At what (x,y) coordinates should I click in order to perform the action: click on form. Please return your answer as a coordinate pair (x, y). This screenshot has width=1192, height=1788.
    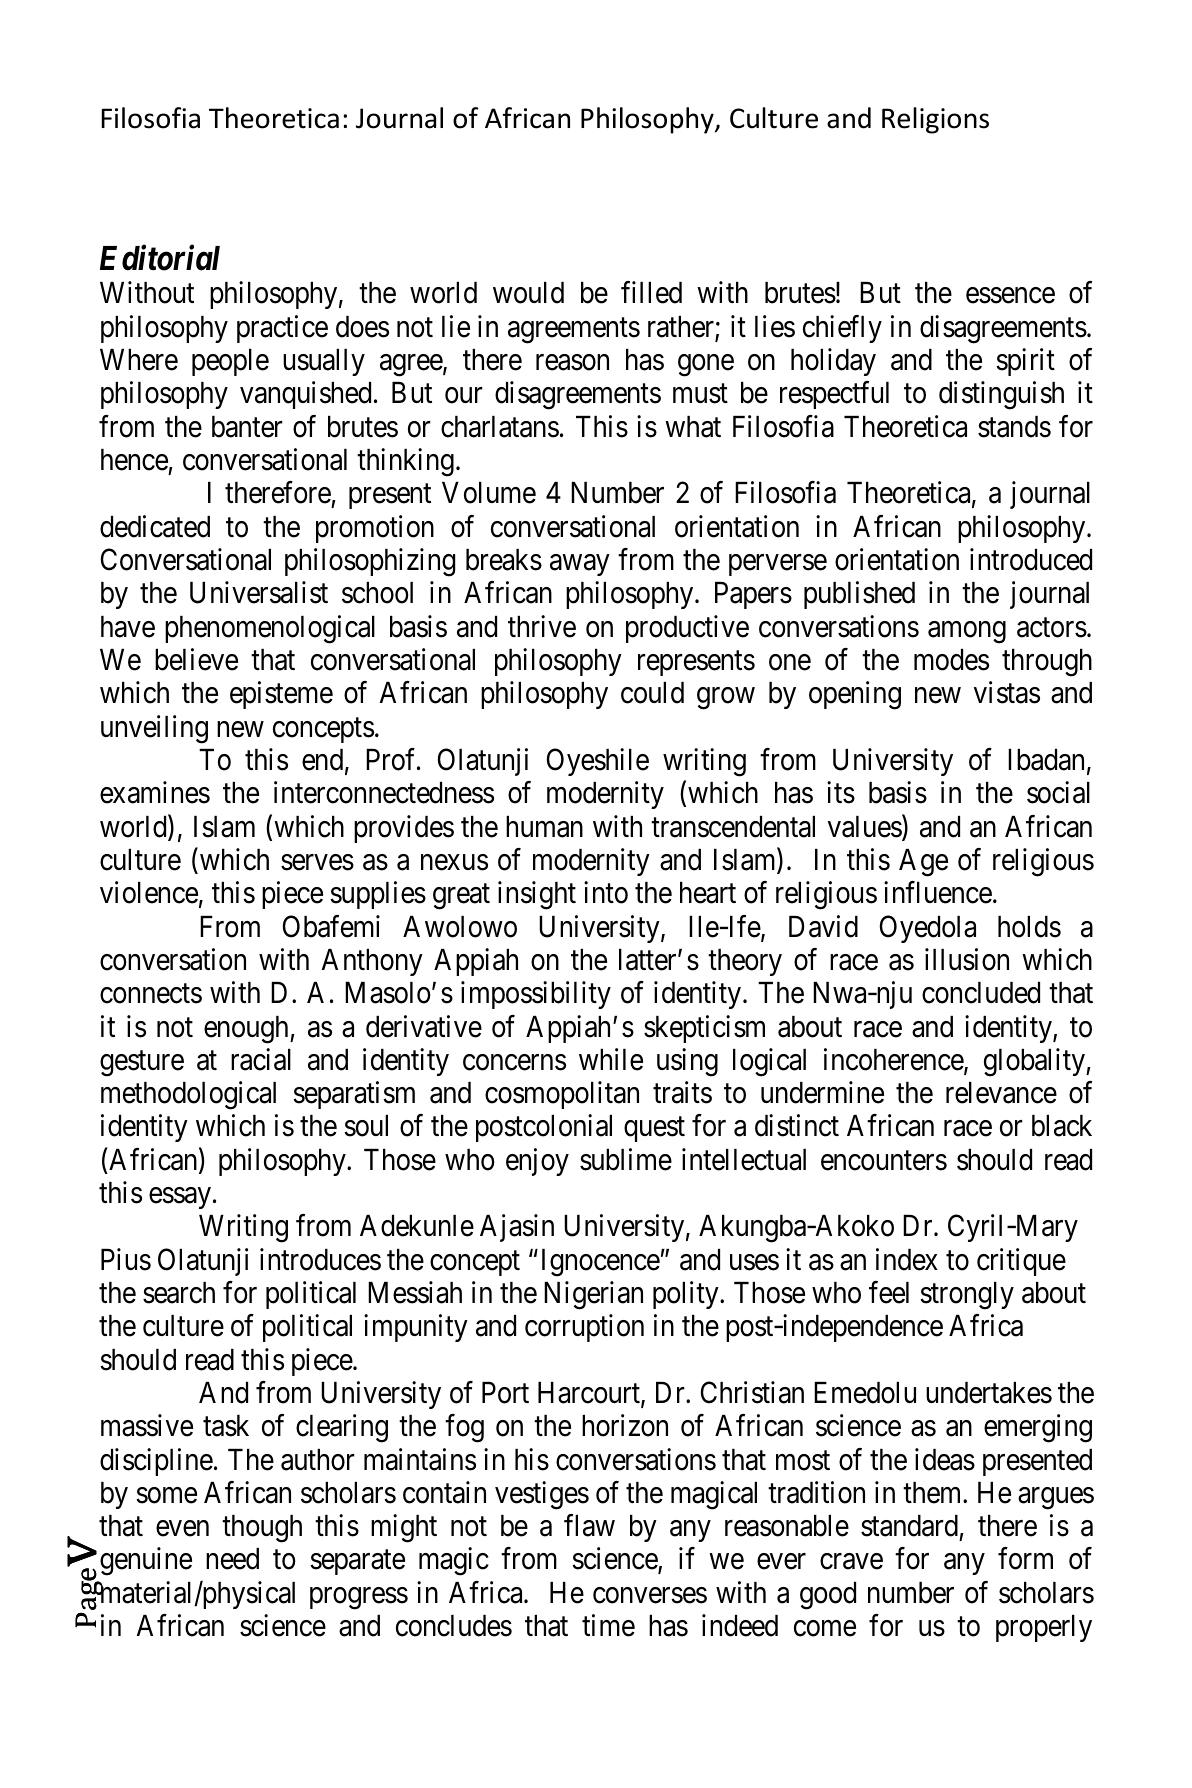
    Looking at the image, I should click on (1025, 1558).
